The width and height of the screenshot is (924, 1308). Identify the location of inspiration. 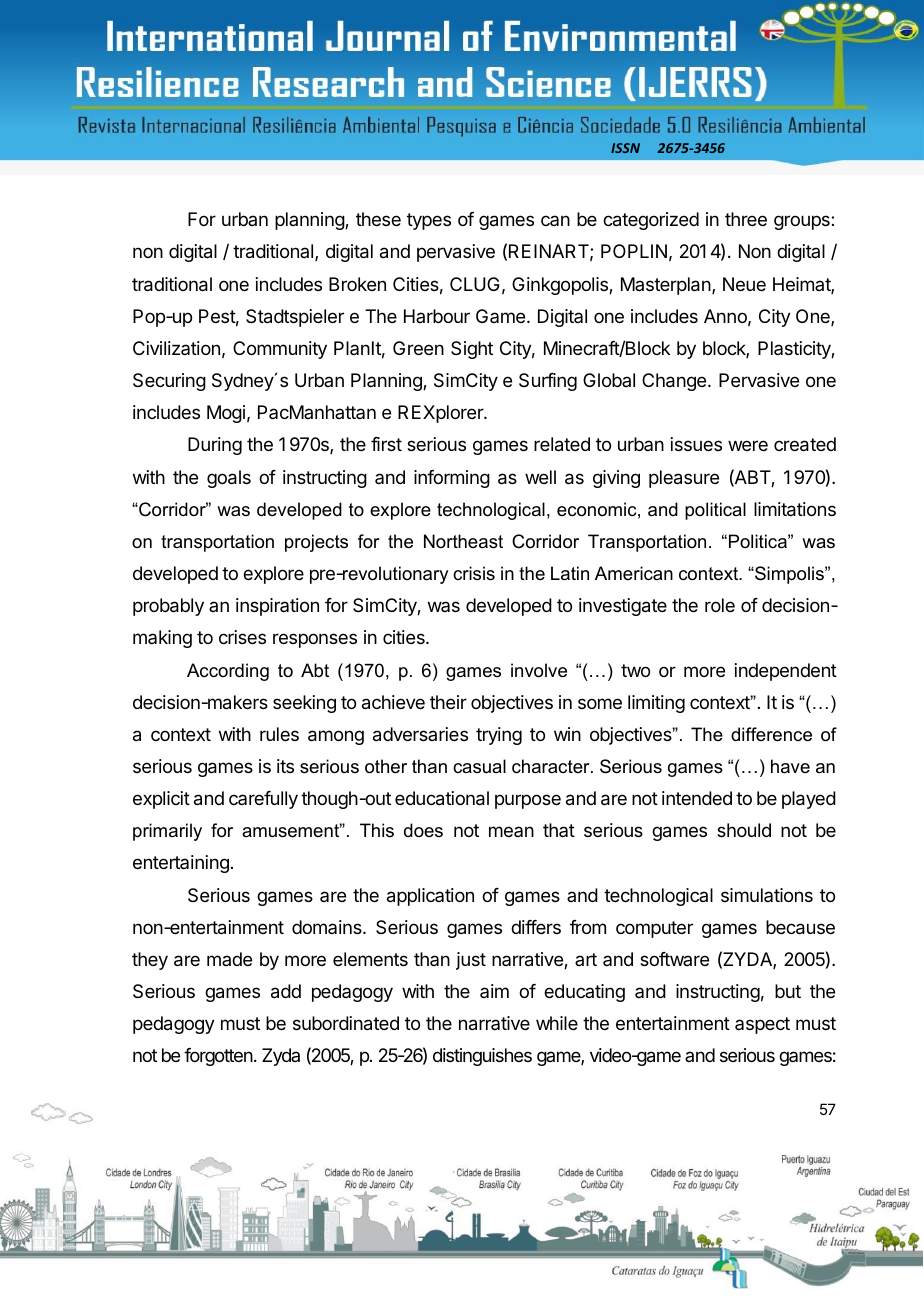
(277, 607).
